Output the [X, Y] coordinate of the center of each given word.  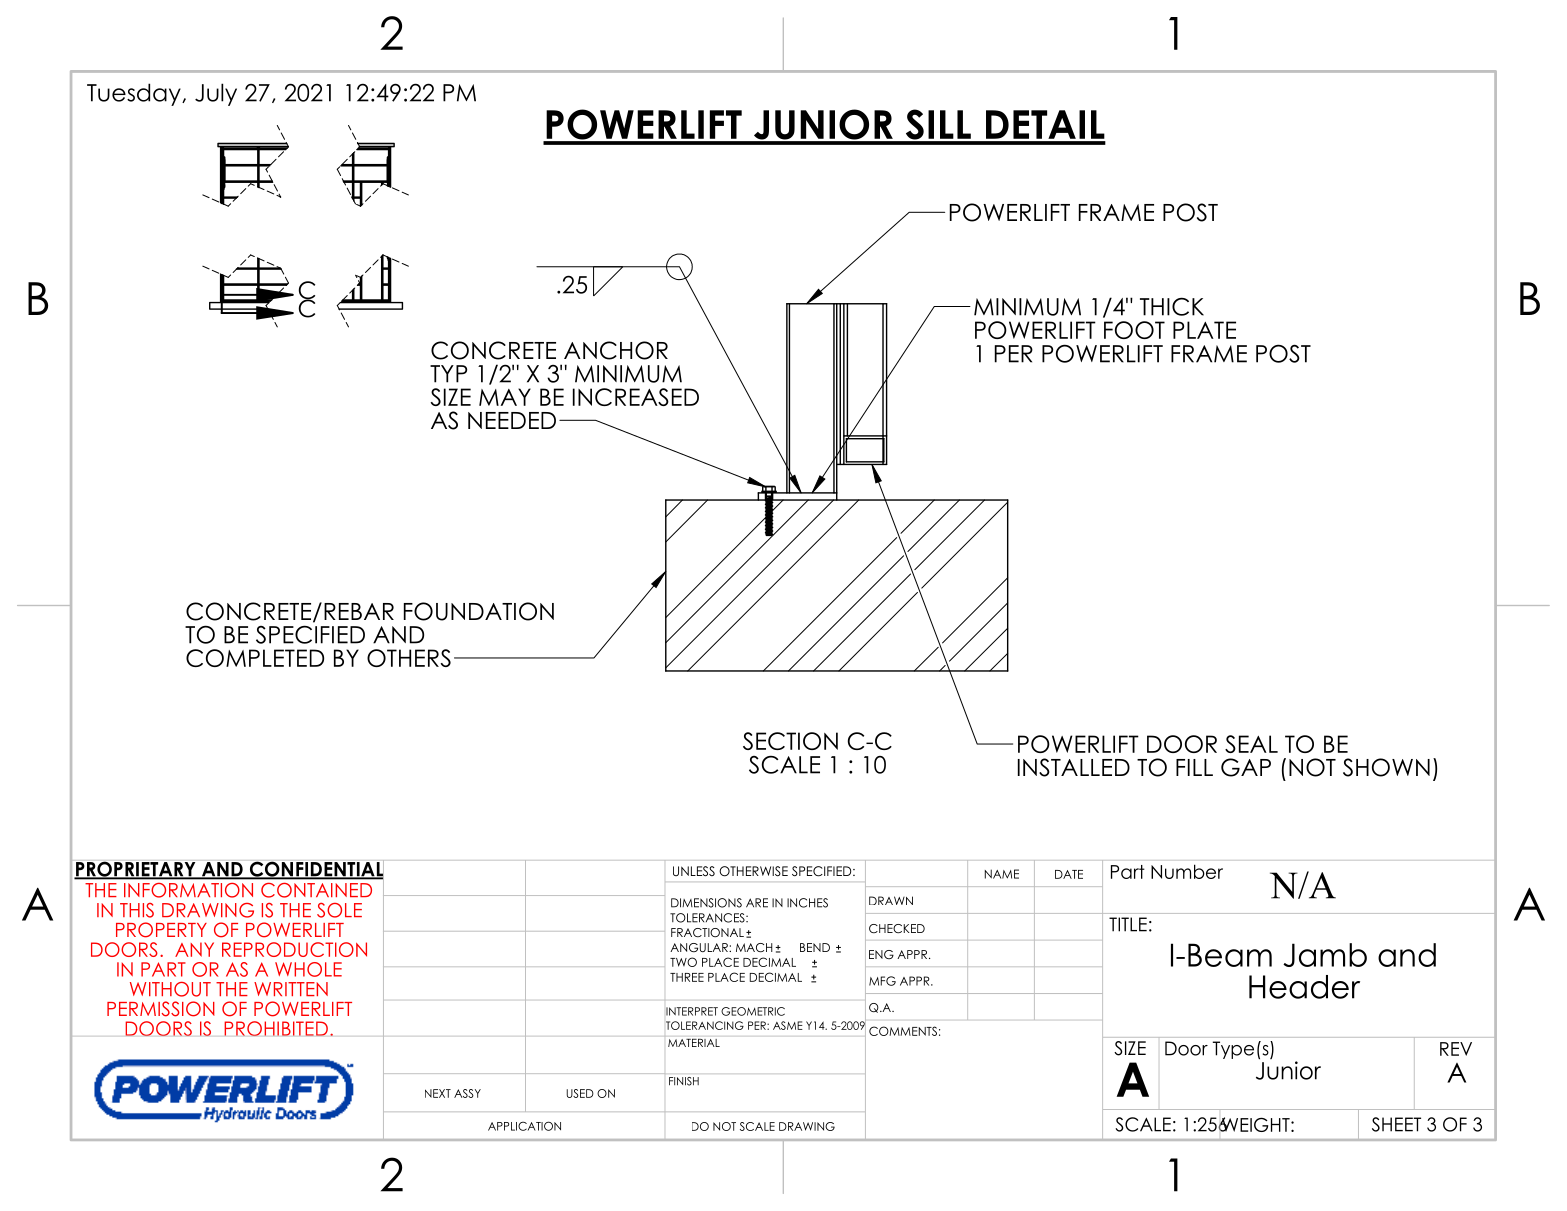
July [216, 94]
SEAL [1251, 744]
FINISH [684, 1081]
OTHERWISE [753, 871]
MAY [505, 397]
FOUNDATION [479, 611]
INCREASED [636, 397]
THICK [1172, 306]
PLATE [1204, 330]
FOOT [1134, 330]
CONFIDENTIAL [315, 869]
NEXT [438, 1093]
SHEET [1396, 1124]
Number [1187, 871]
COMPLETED [255, 658]
